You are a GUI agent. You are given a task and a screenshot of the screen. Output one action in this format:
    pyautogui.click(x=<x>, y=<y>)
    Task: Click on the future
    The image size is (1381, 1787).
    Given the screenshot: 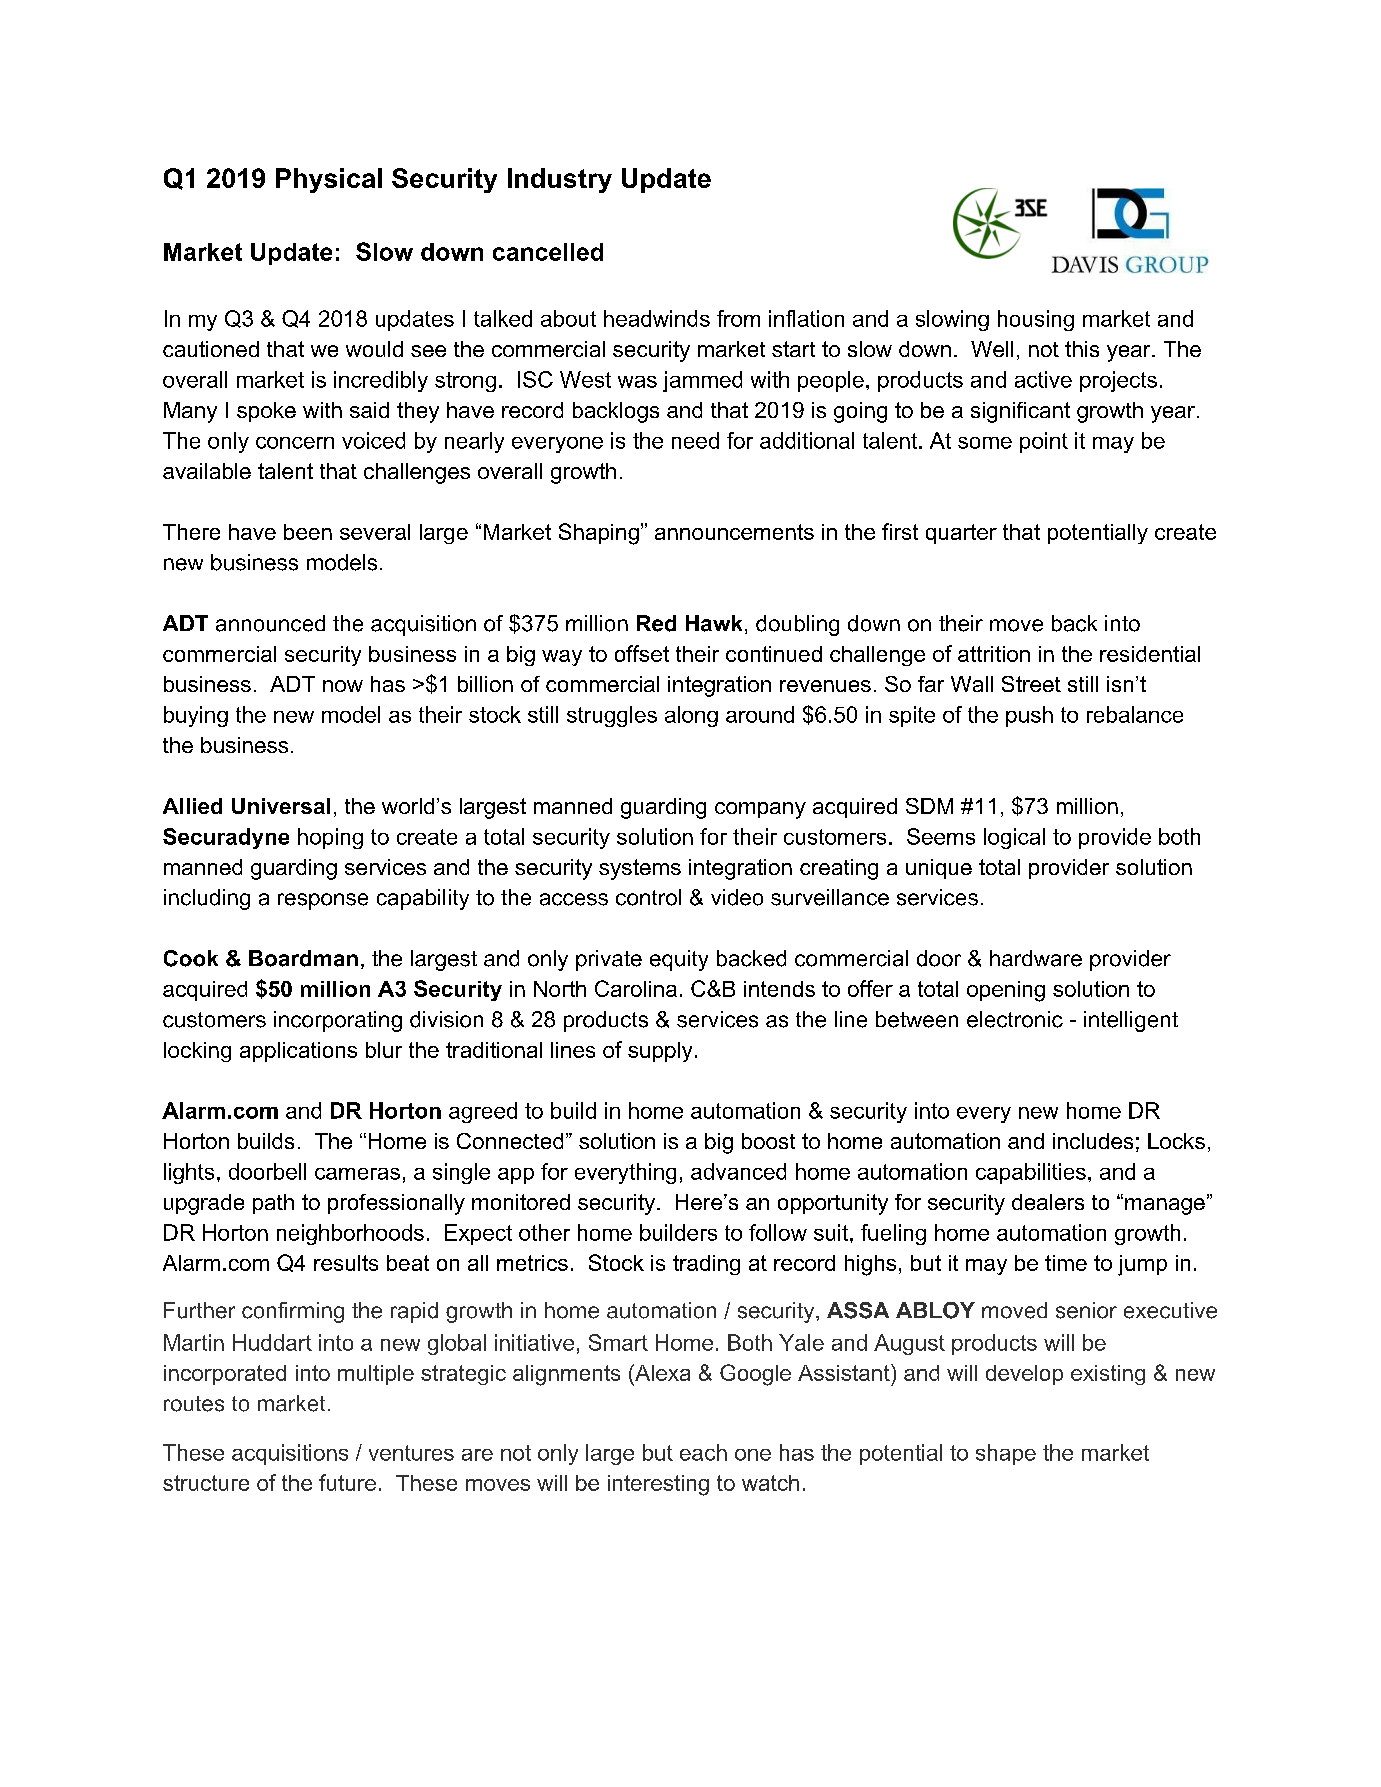 What is the action you would take?
    pyautogui.click(x=347, y=1482)
